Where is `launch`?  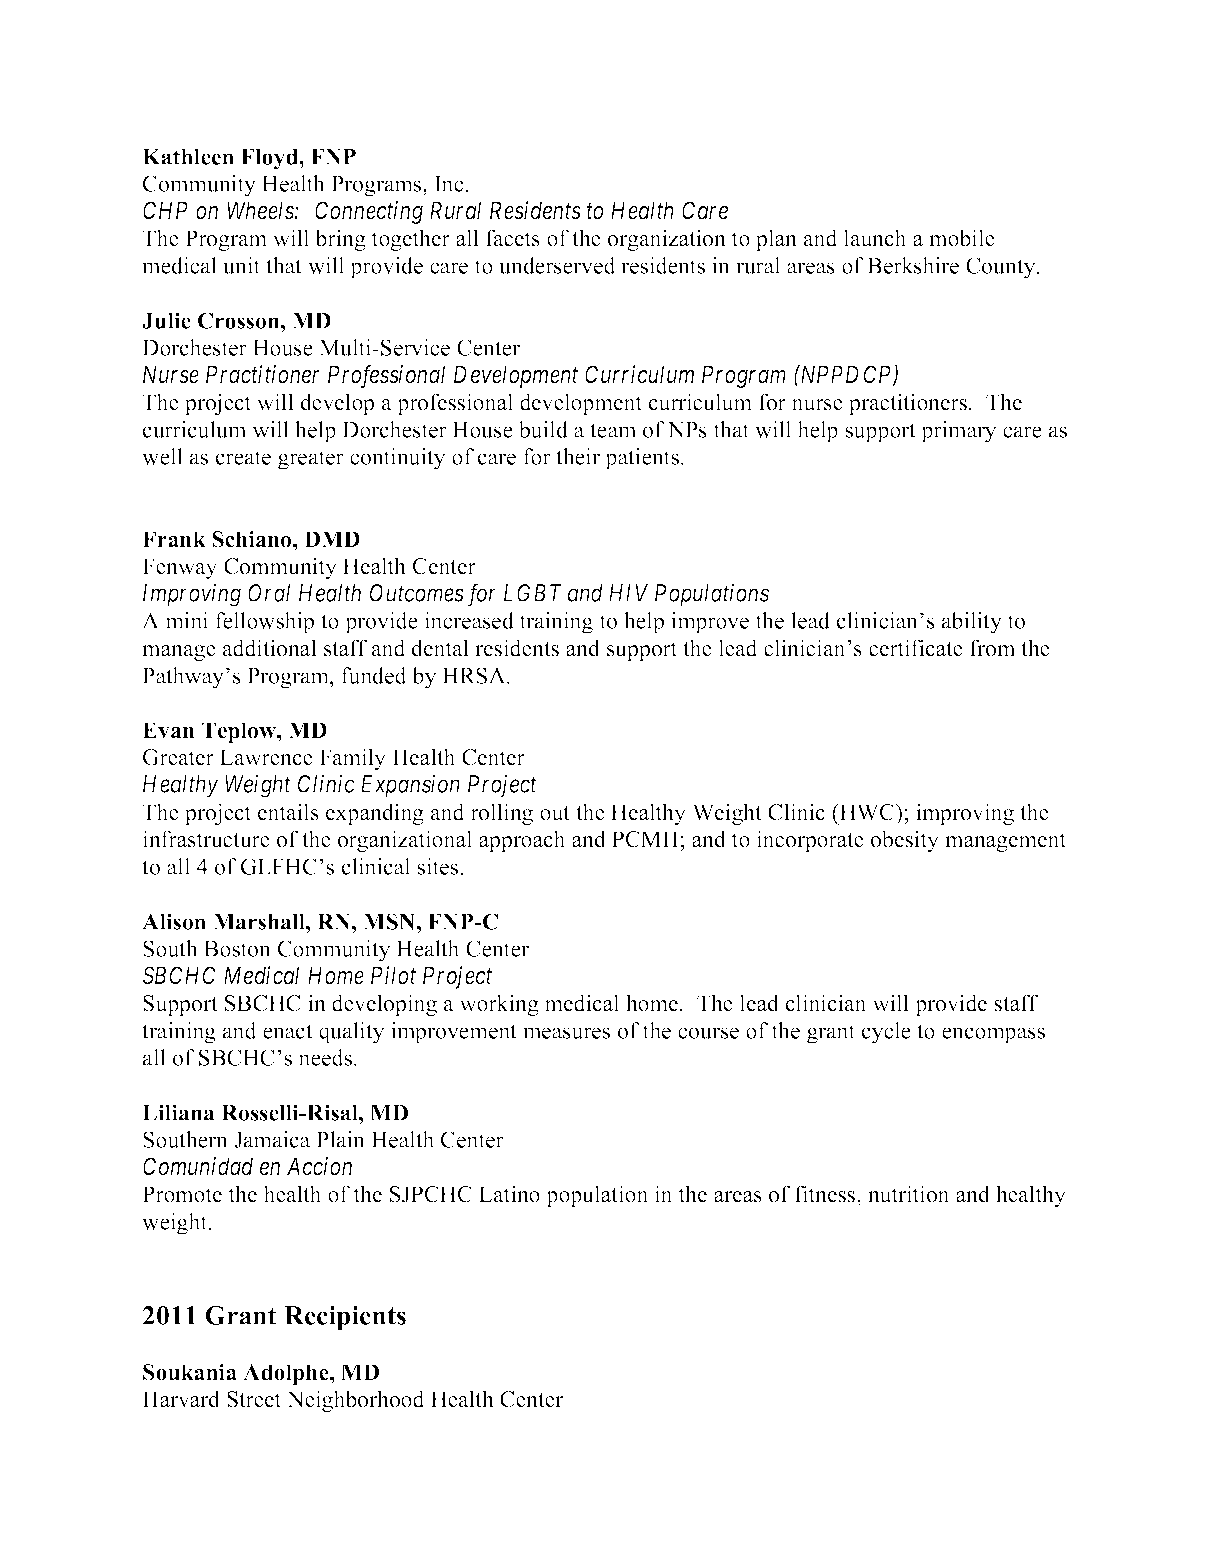
launch is located at coordinates (875, 238).
